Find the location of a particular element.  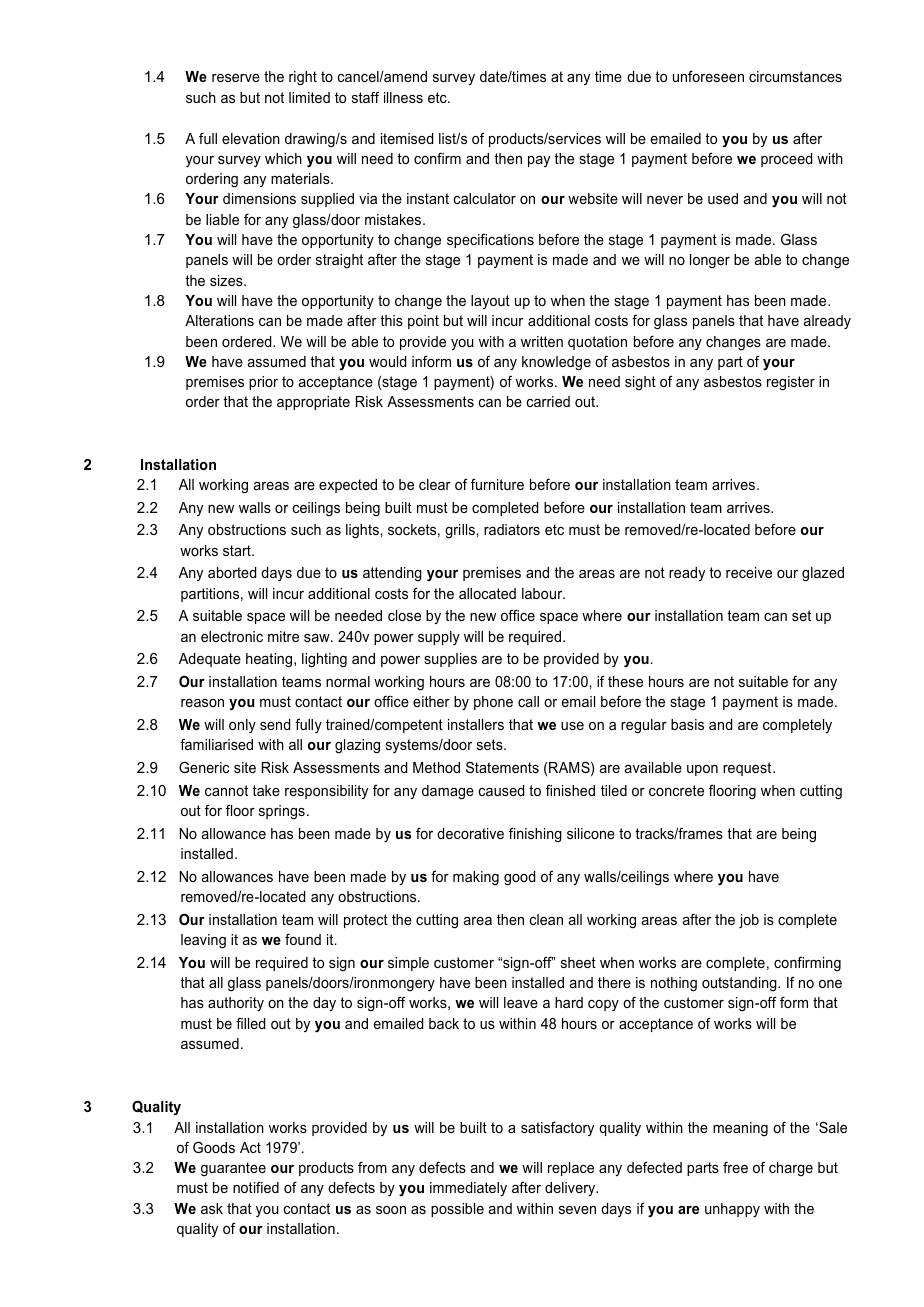

free is located at coordinates (735, 1167).
